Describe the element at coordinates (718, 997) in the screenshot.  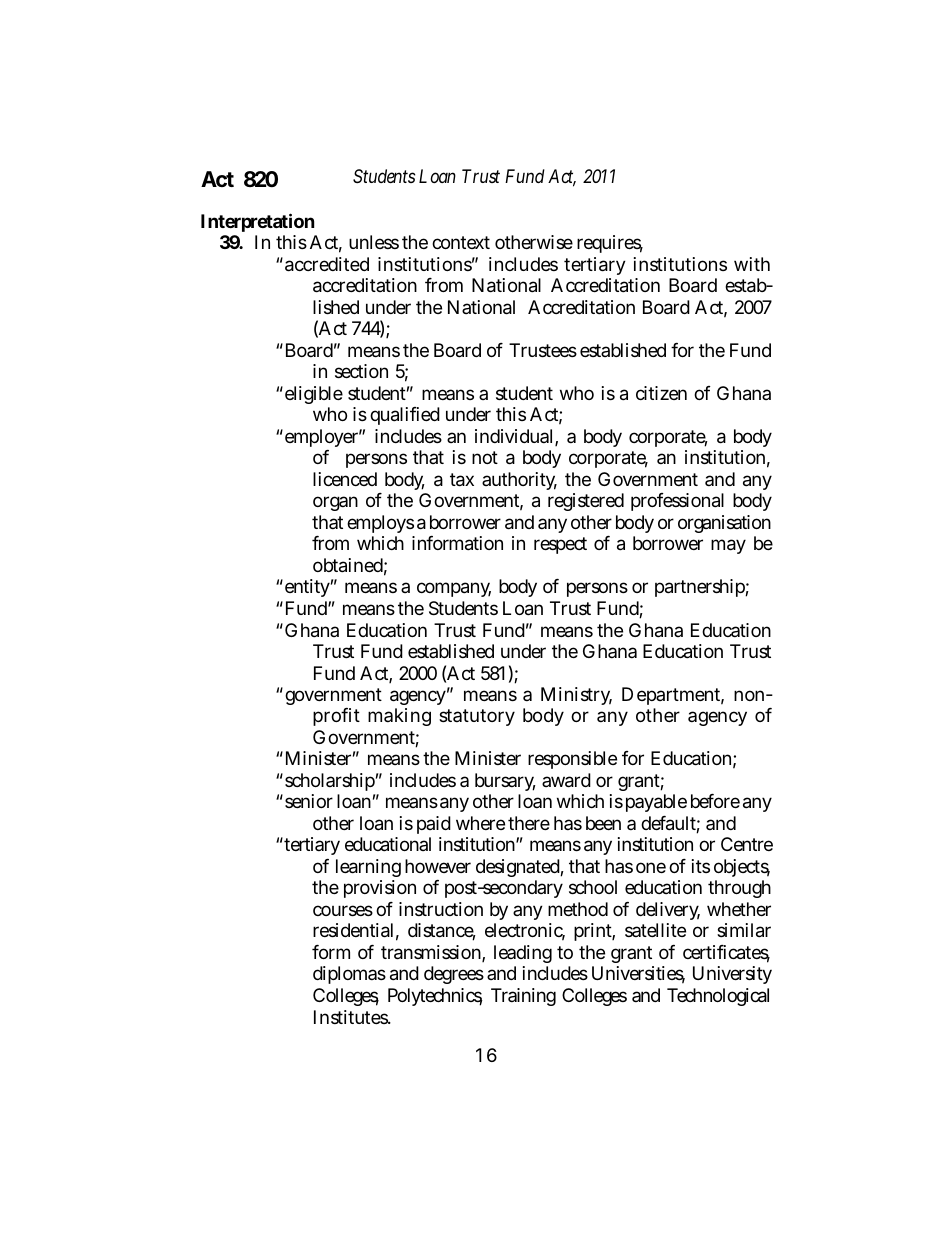
I see `Technological` at that location.
